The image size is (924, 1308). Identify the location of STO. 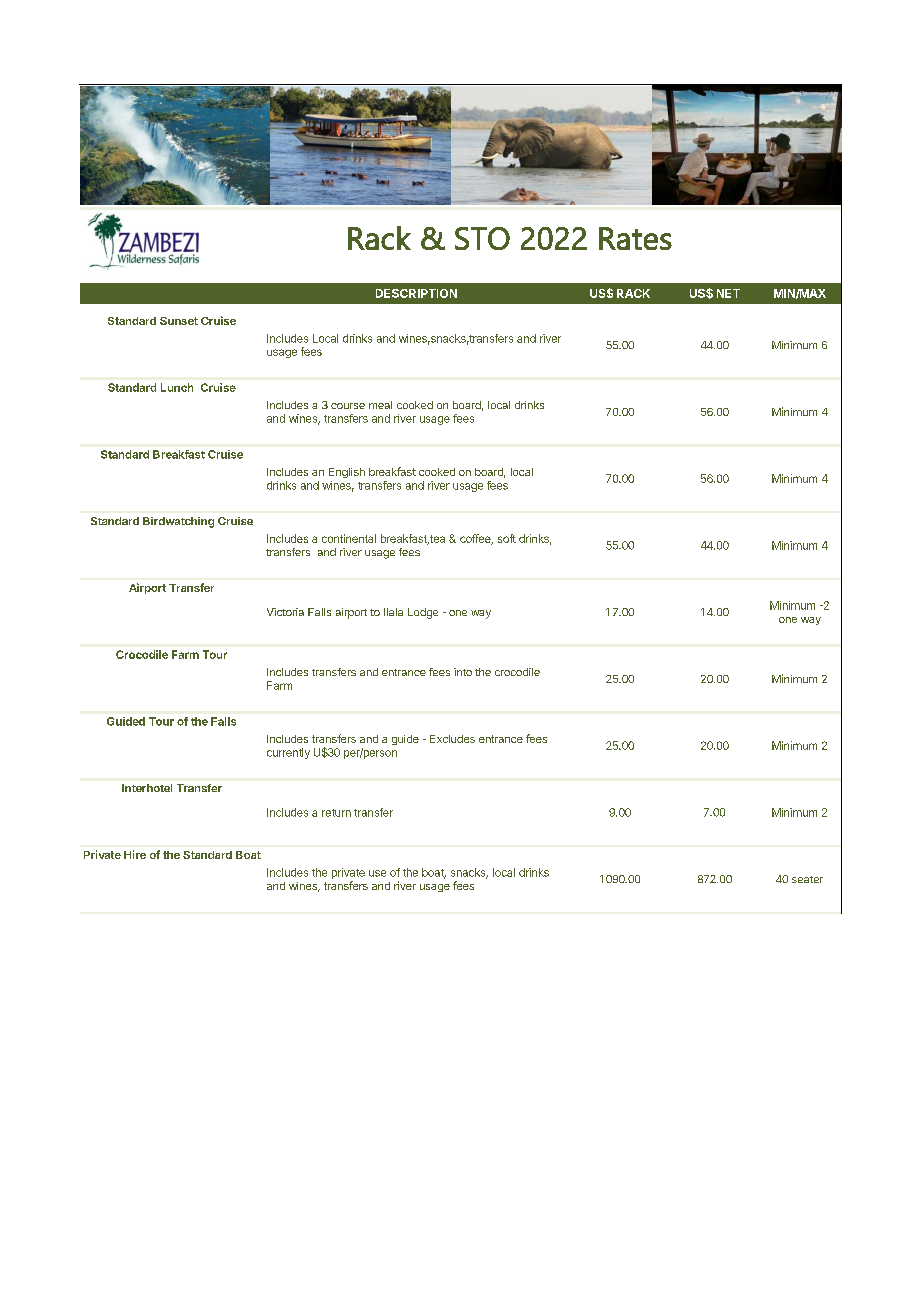
(482, 238).
